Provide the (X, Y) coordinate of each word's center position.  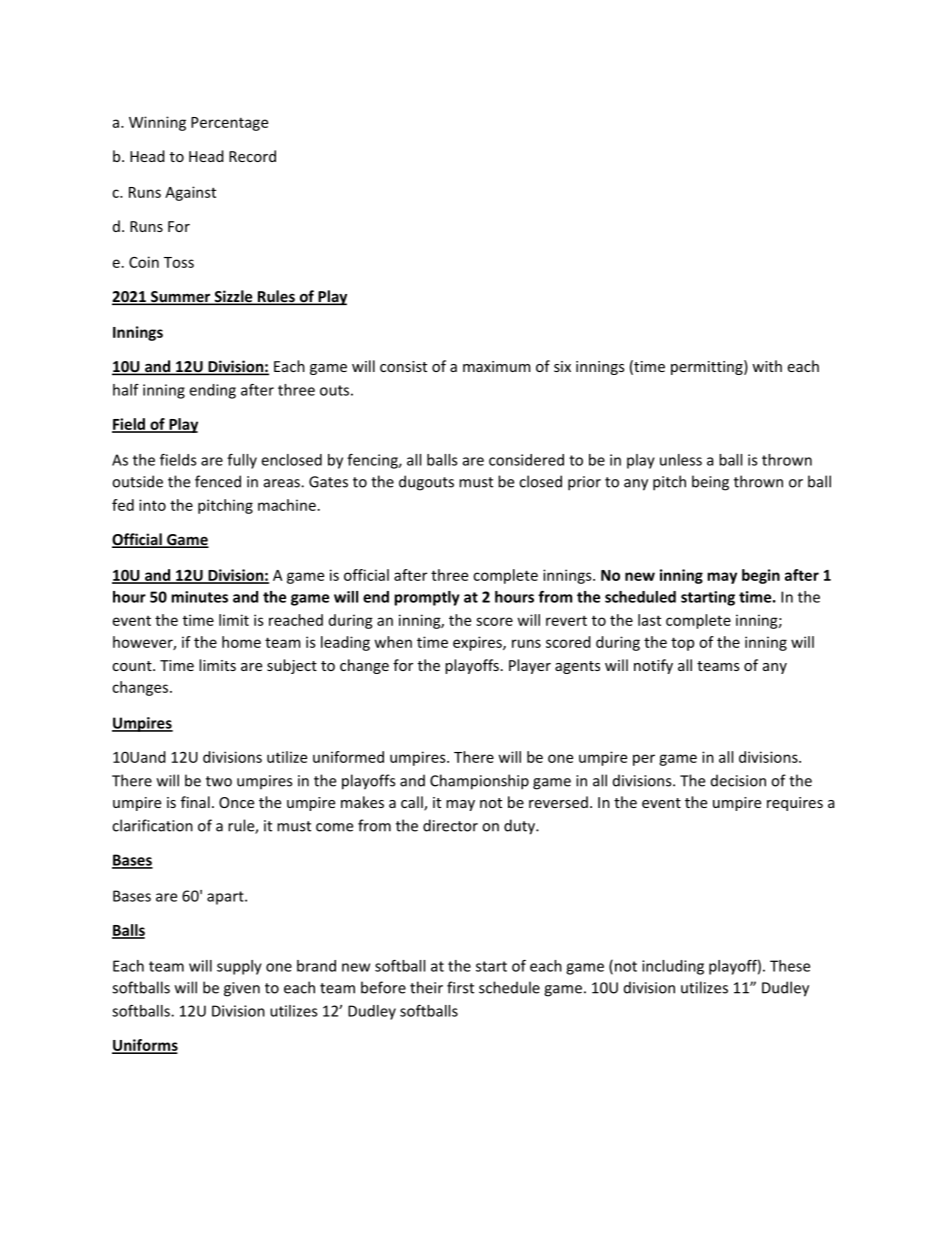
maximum (496, 366)
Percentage (229, 124)
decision (738, 780)
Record (252, 156)
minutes (199, 597)
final (195, 802)
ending (213, 391)
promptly (427, 598)
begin (761, 576)
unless (681, 460)
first (460, 987)
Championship (479, 782)
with (767, 366)
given (242, 989)
